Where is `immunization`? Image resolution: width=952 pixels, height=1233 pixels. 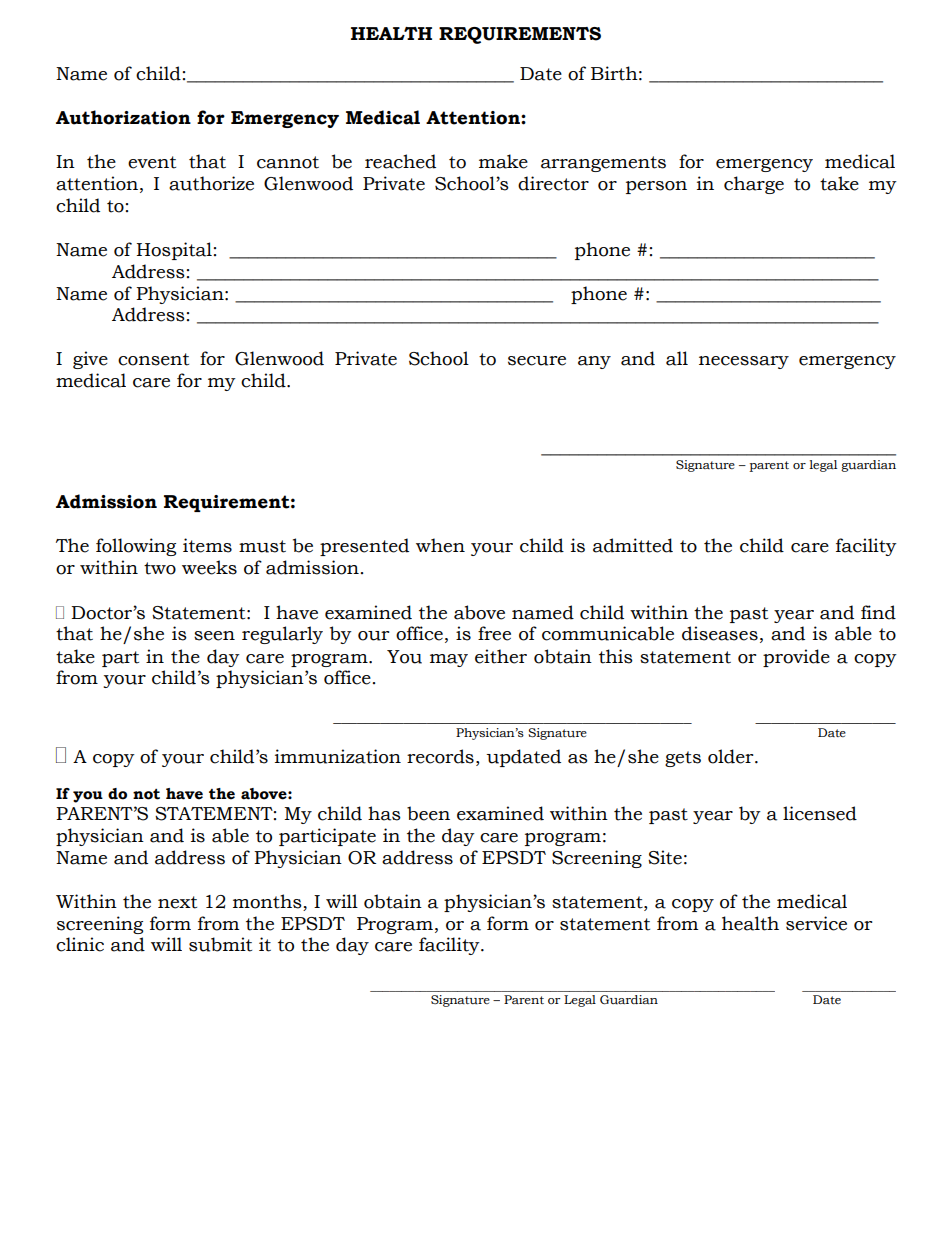
immunization is located at coordinates (338, 756).
